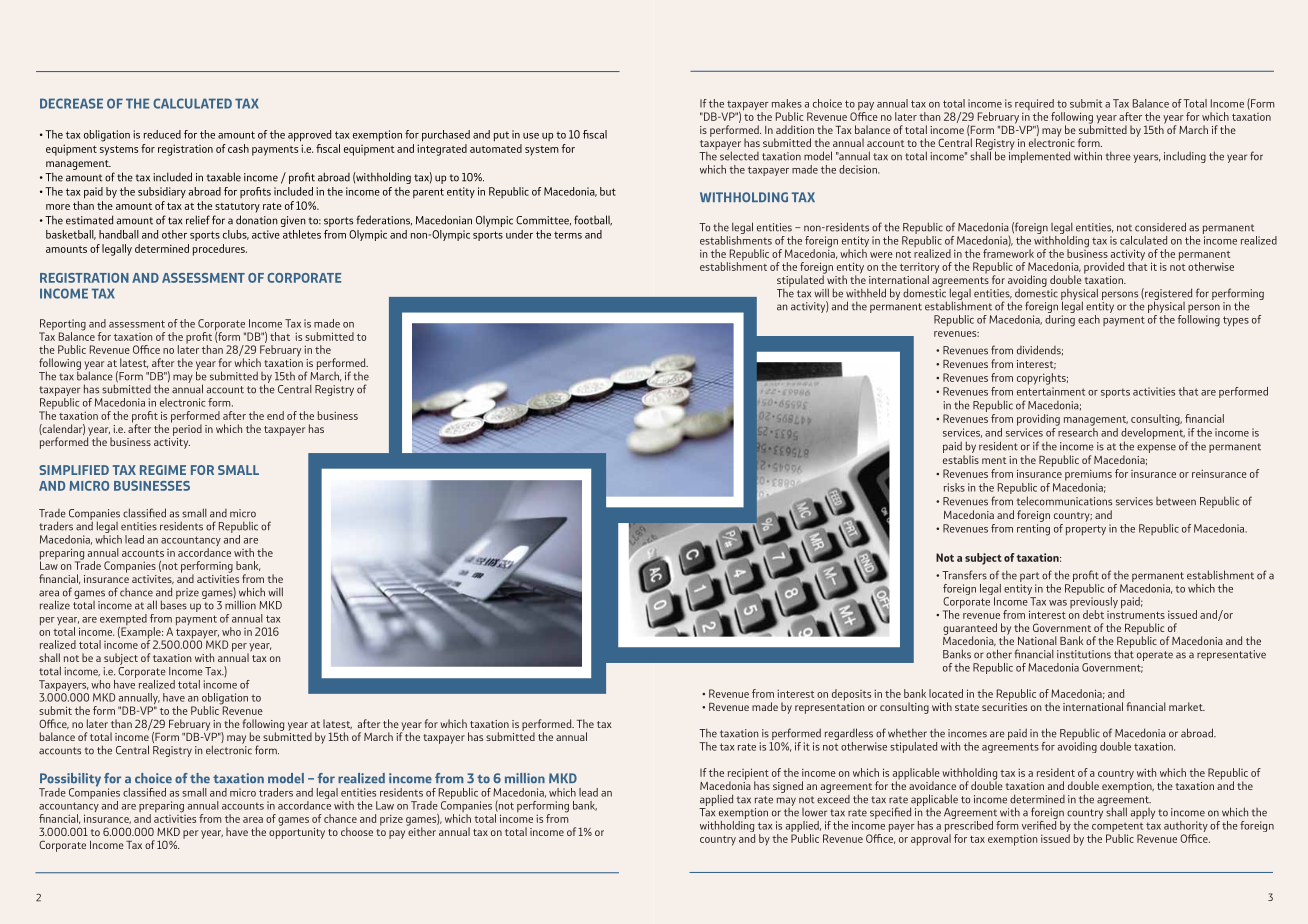  I want to click on required, so click(1035, 106).
